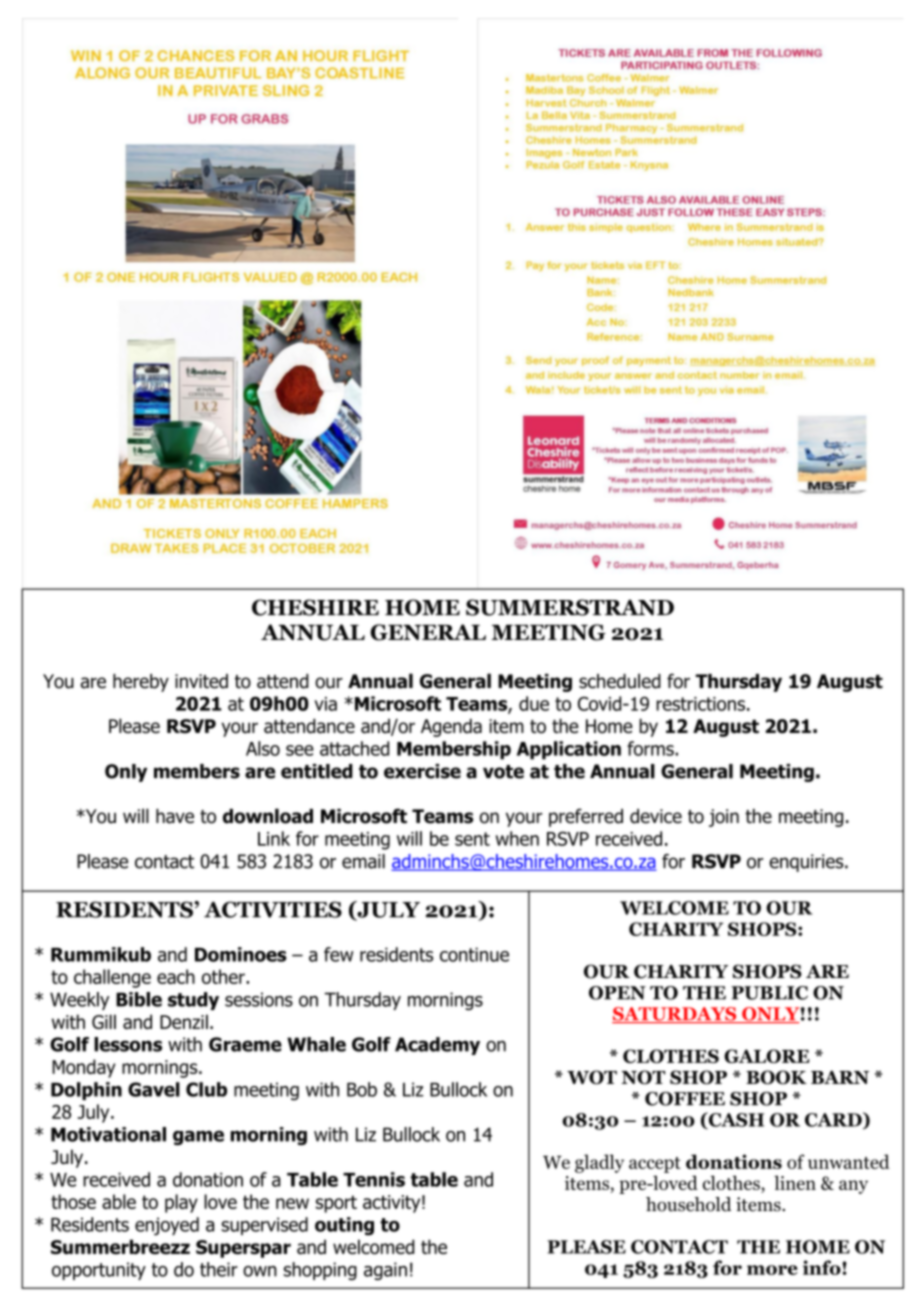 Image resolution: width=924 pixels, height=1308 pixels. I want to click on BOOK, so click(776, 1077).
